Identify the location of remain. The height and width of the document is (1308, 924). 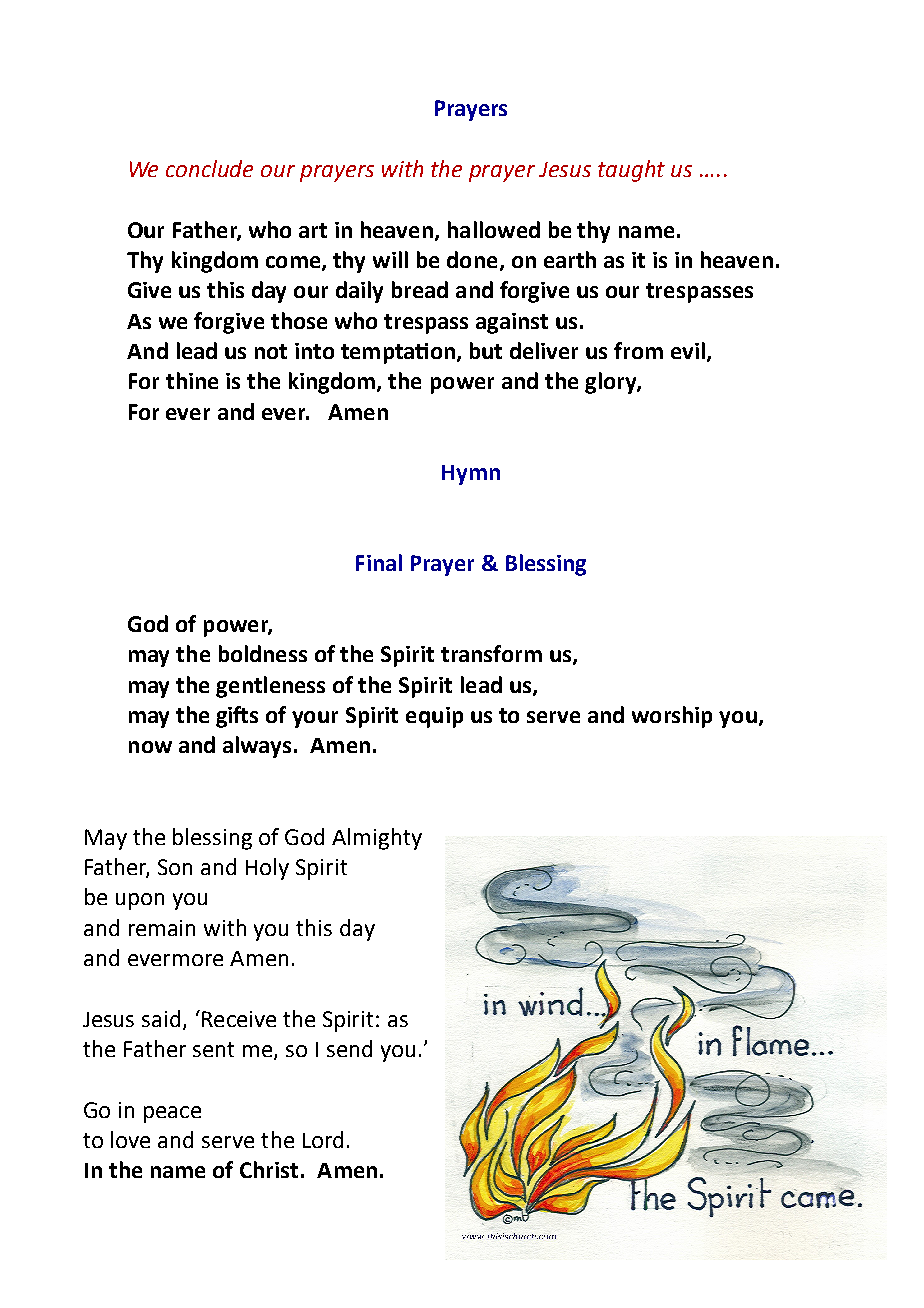
(162, 928).
